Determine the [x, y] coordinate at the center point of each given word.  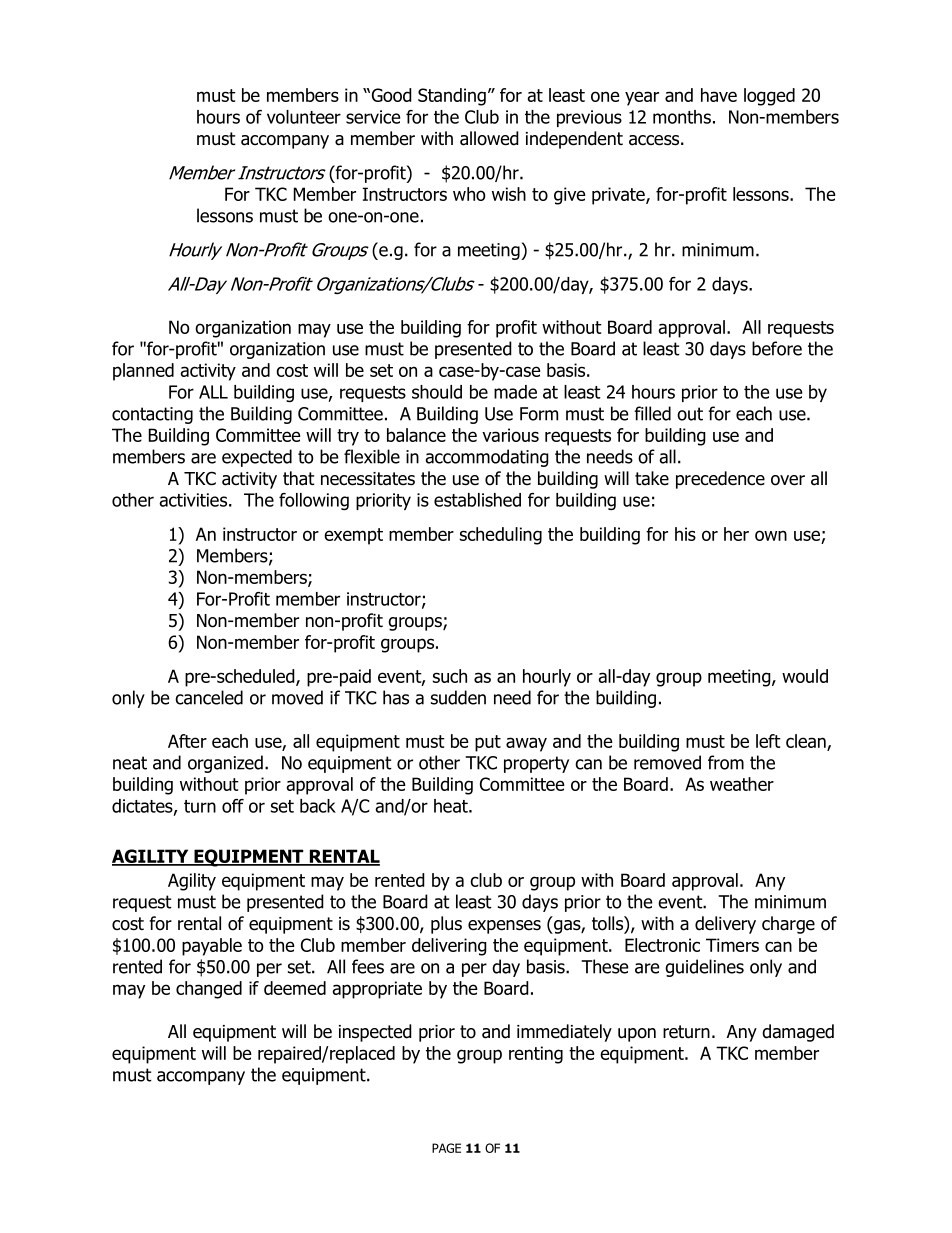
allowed [489, 138]
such [450, 676]
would [805, 676]
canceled [209, 697]
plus [446, 925]
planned [143, 372]
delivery [725, 925]
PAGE [446, 1148]
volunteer [304, 117]
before [777, 348]
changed [209, 990]
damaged [798, 1033]
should [437, 392]
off [233, 806]
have [719, 95]
